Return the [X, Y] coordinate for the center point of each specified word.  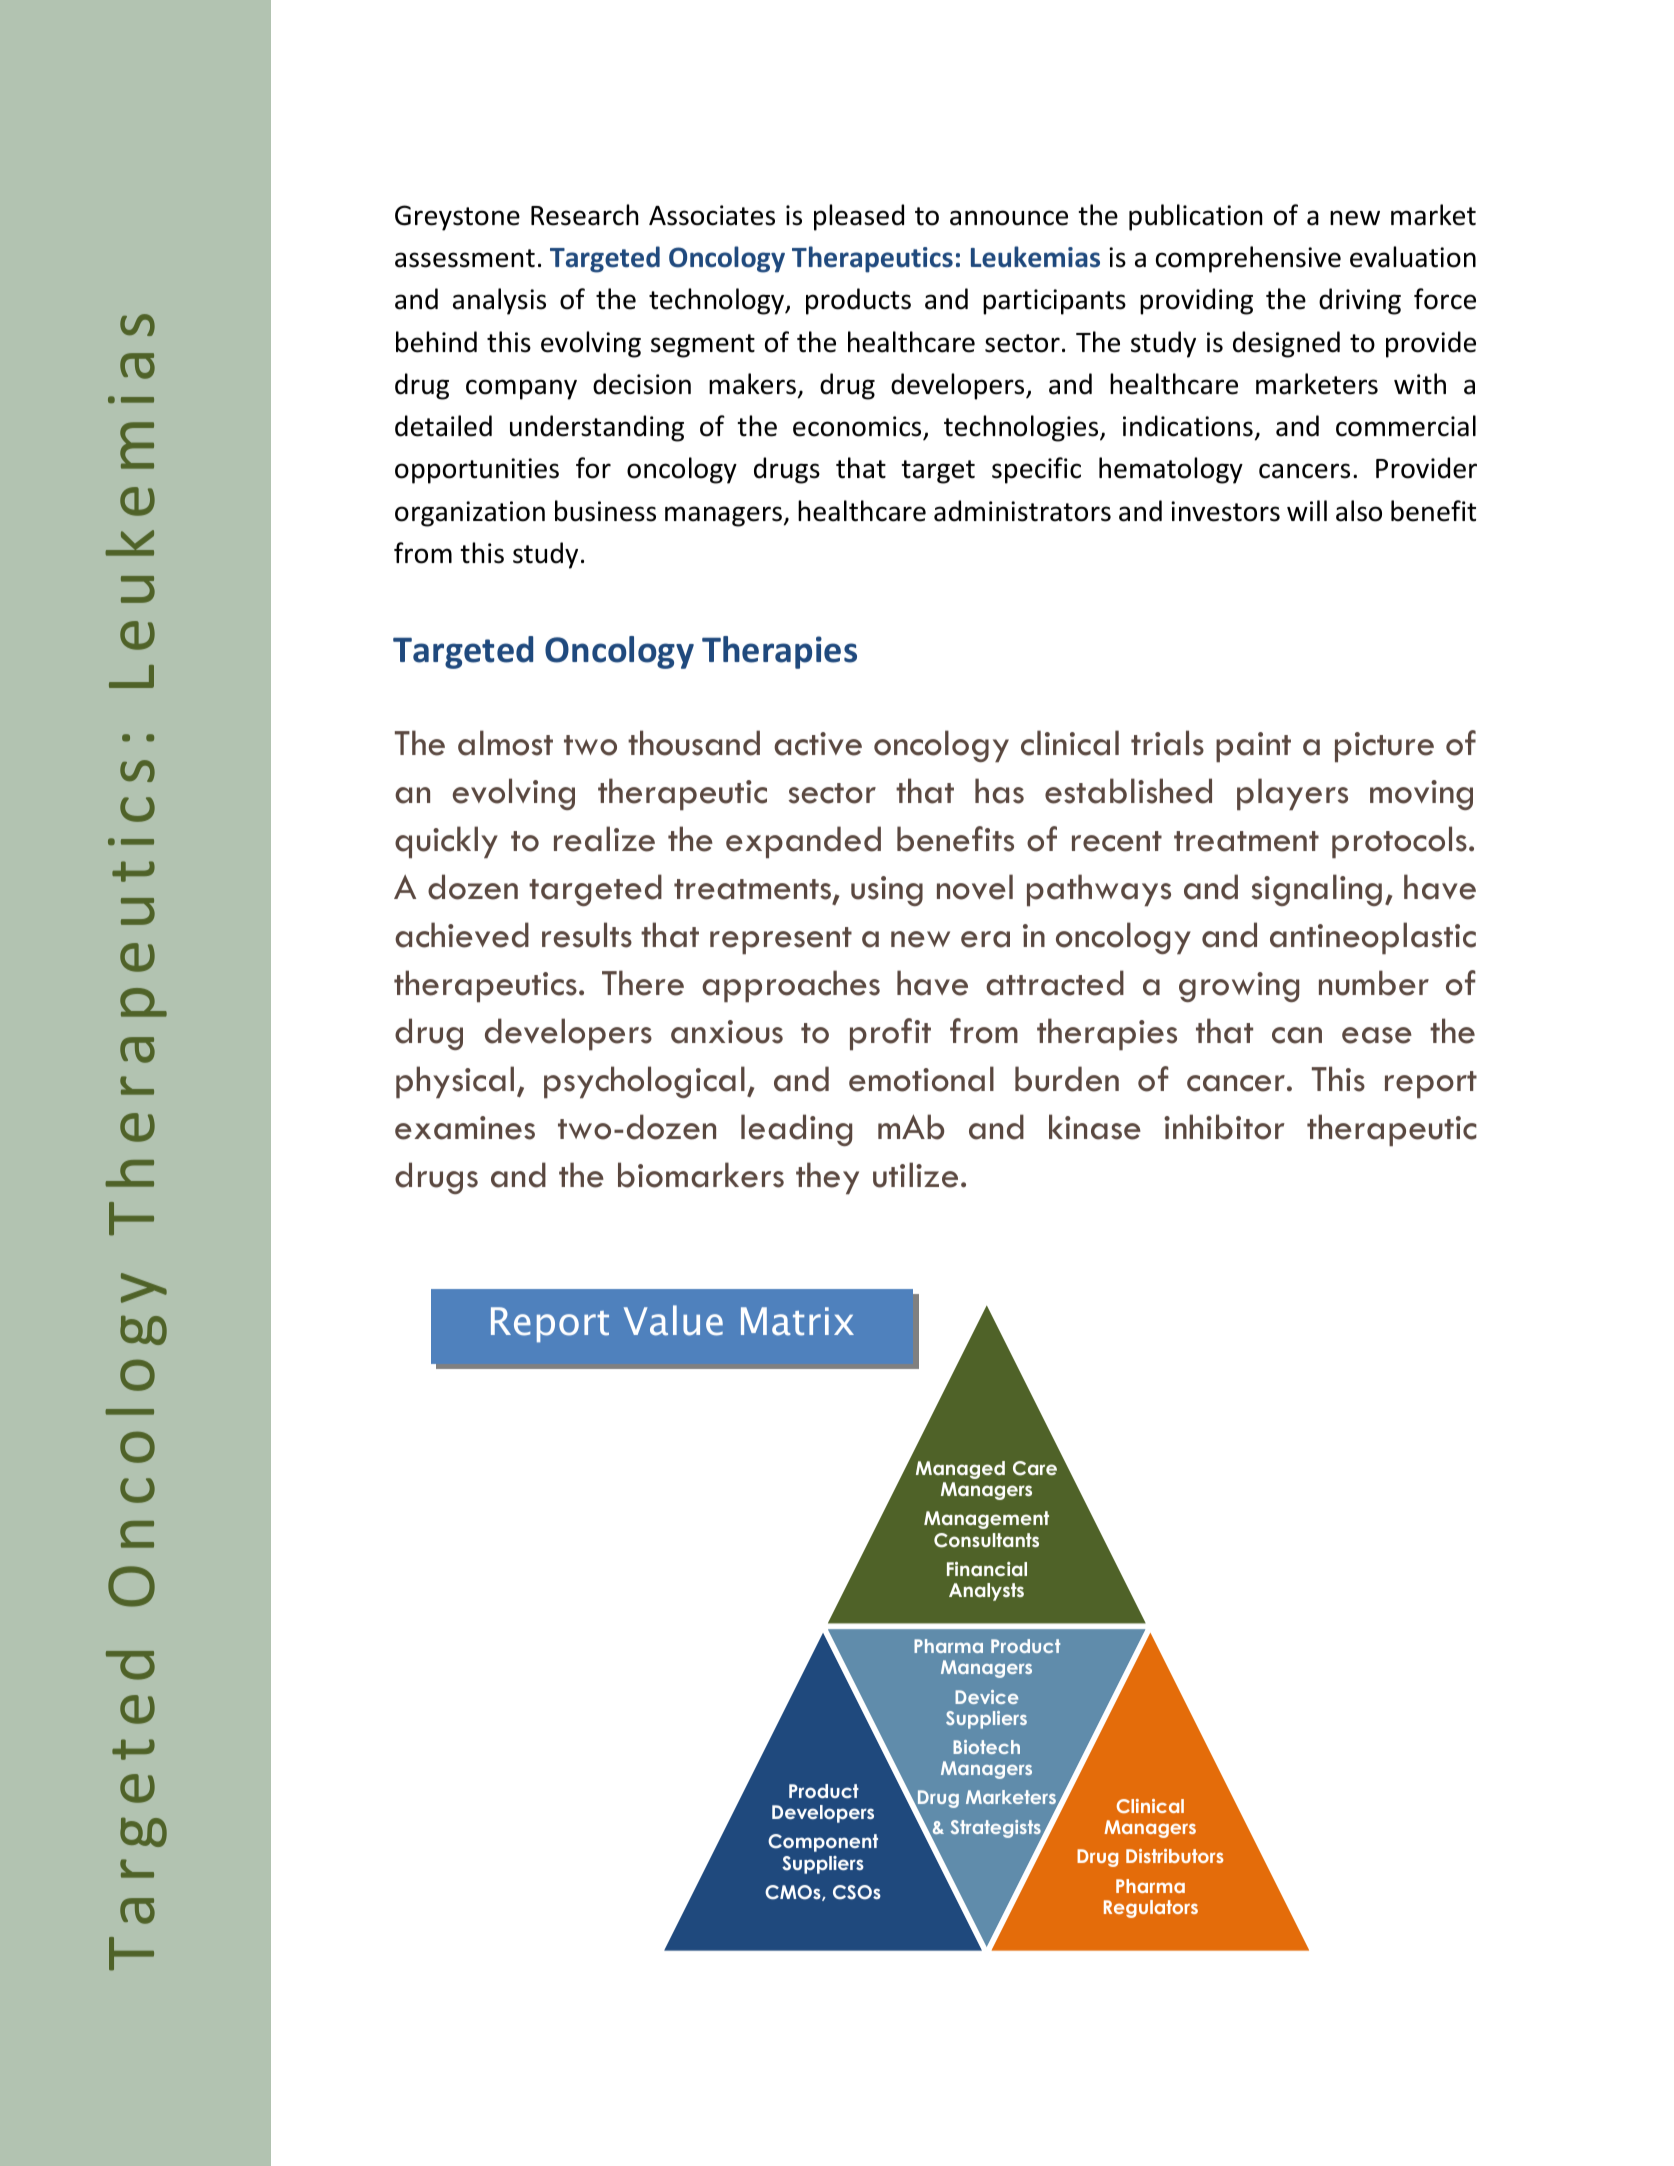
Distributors [1175, 1856]
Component [823, 1843]
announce [1009, 218]
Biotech [986, 1747]
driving [1360, 301]
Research [584, 215]
